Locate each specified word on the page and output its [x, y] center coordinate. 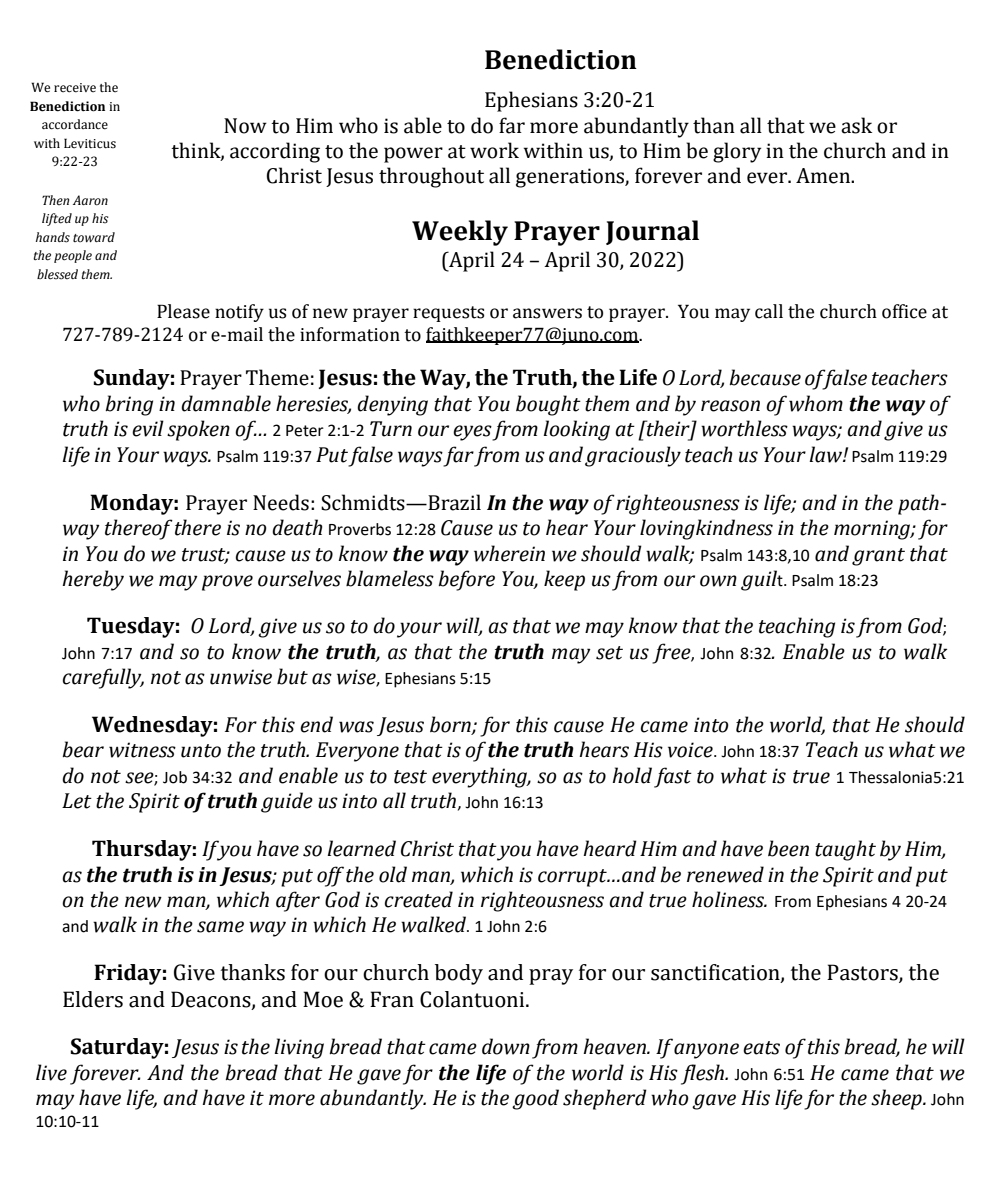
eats [761, 1048]
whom [816, 403]
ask [856, 125]
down [506, 1046]
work [494, 150]
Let [77, 801]
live [51, 1072]
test [410, 777]
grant [878, 557]
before [466, 580]
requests [449, 314]
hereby [93, 580]
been [788, 848]
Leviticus [90, 143]
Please [183, 311]
